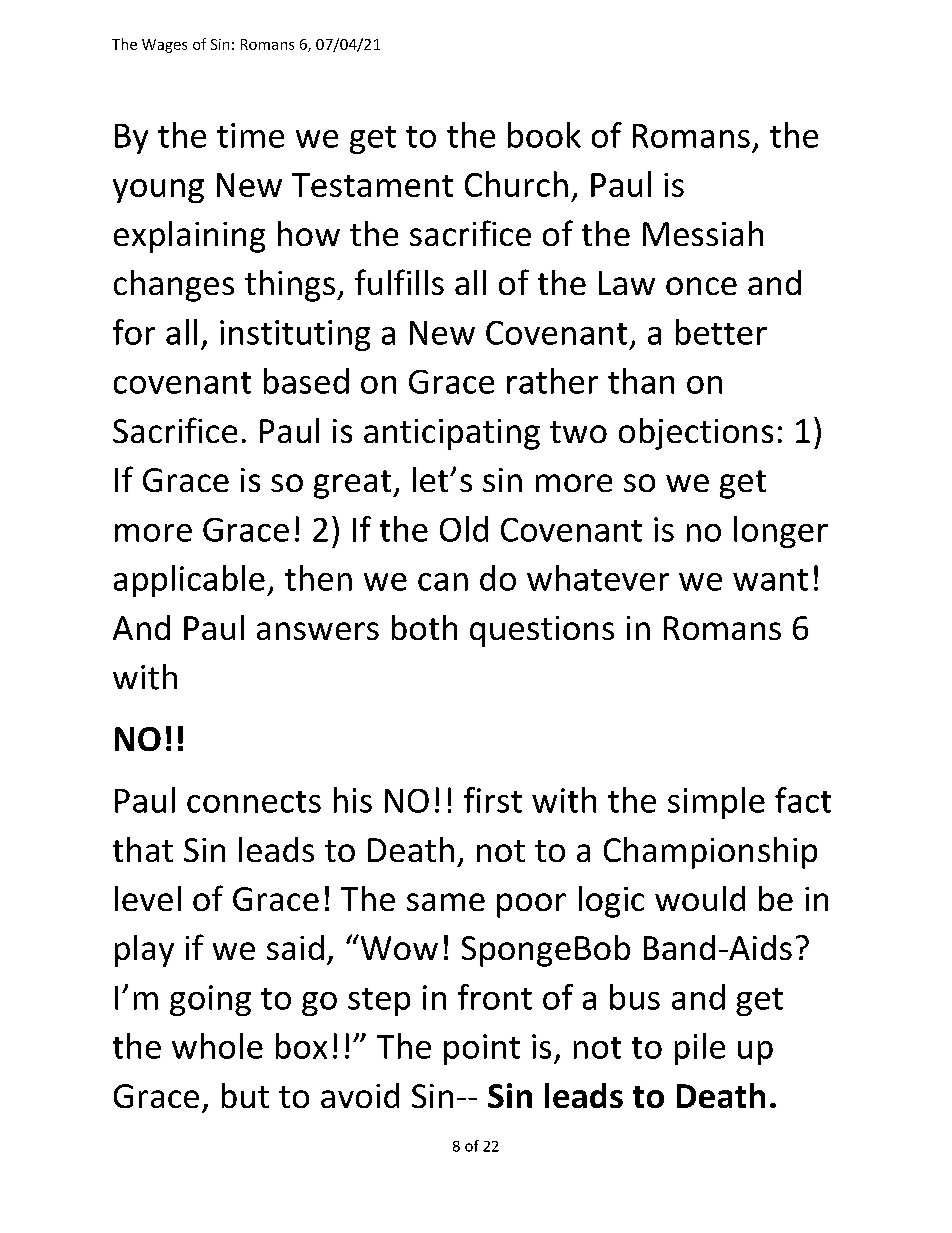 This document has height=1233, width=952. I want to click on applicable, so click(189, 581).
